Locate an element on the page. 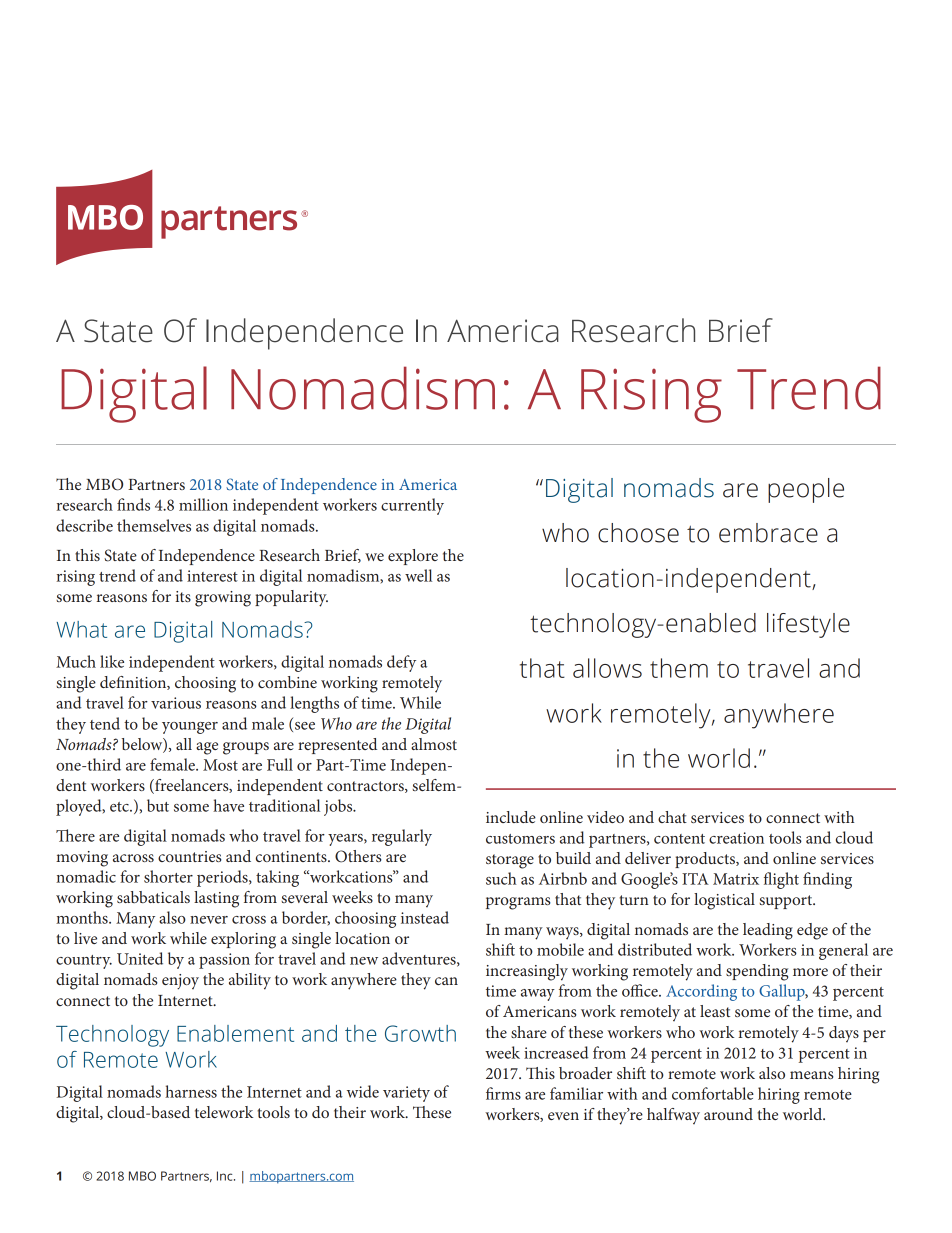 This page has width=952, height=1233. harness is located at coordinates (191, 1091).
